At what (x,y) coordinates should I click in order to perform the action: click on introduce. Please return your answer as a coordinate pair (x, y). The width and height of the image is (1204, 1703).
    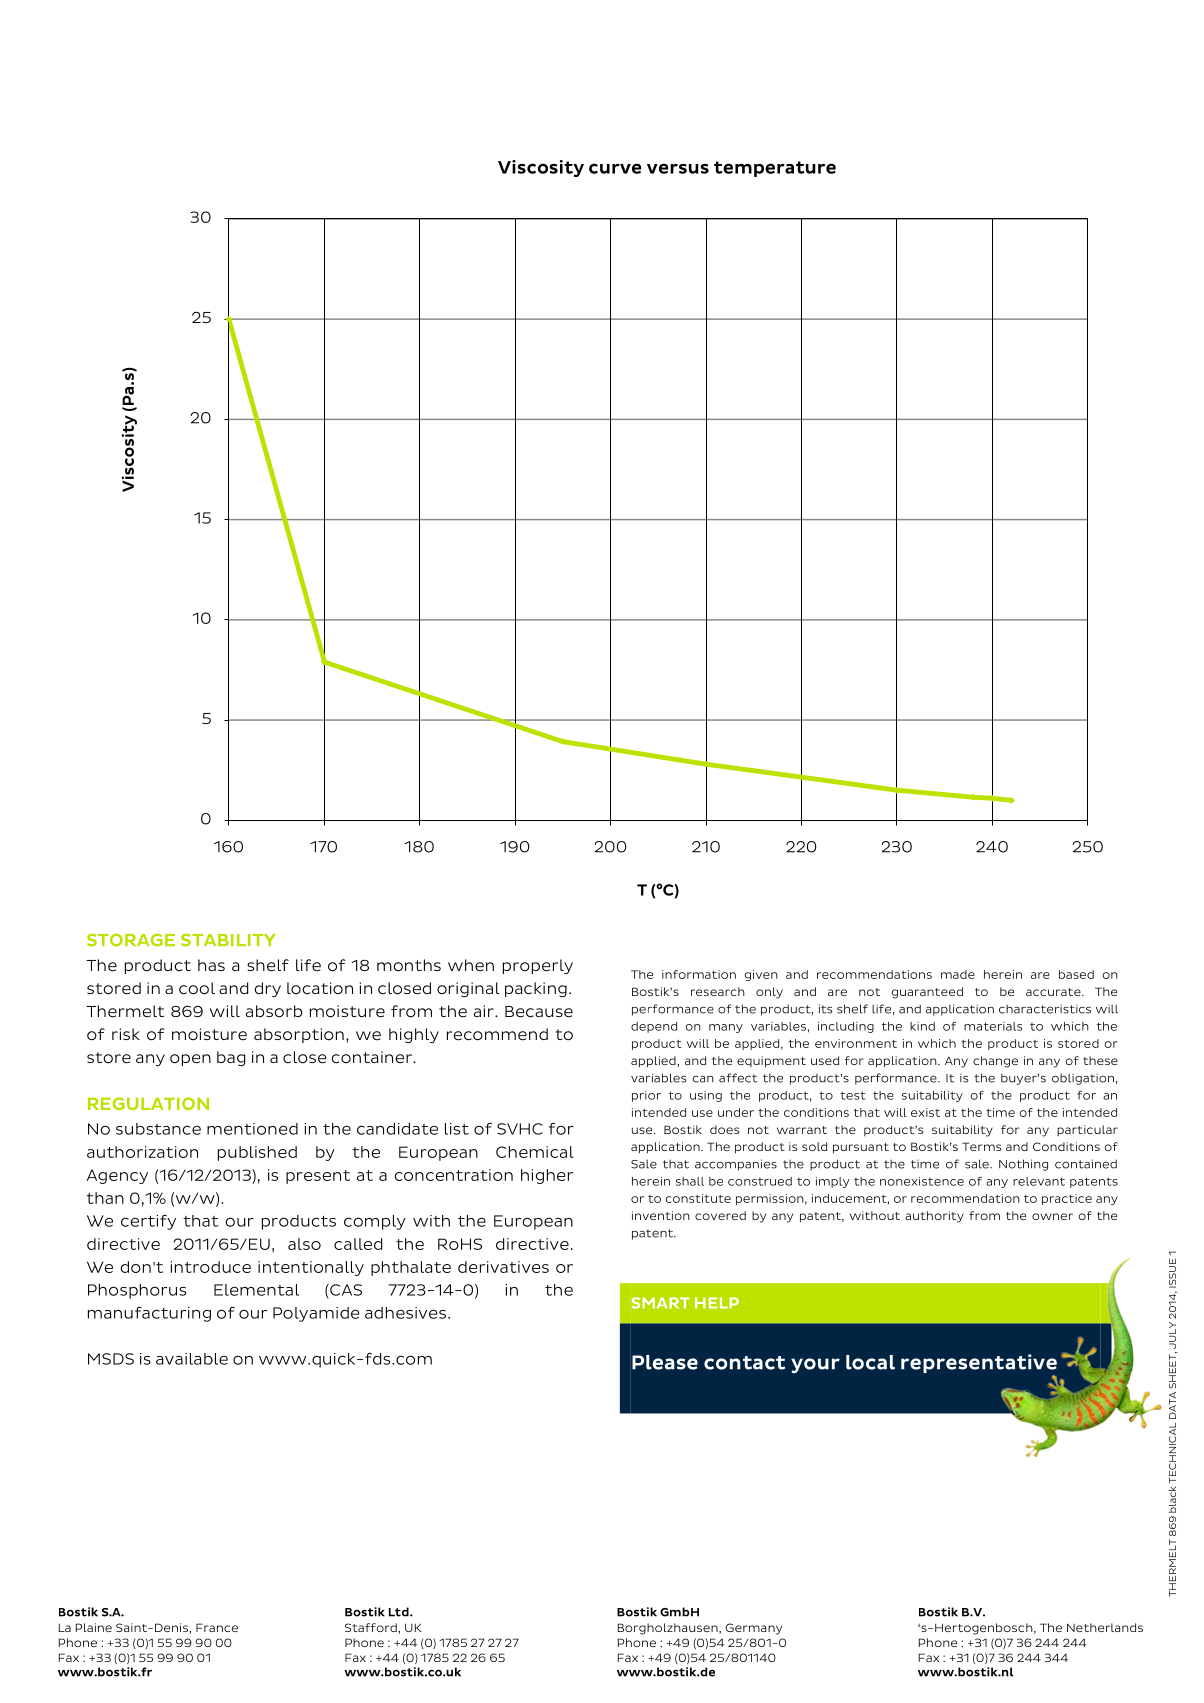
    Looking at the image, I should click on (211, 1267).
